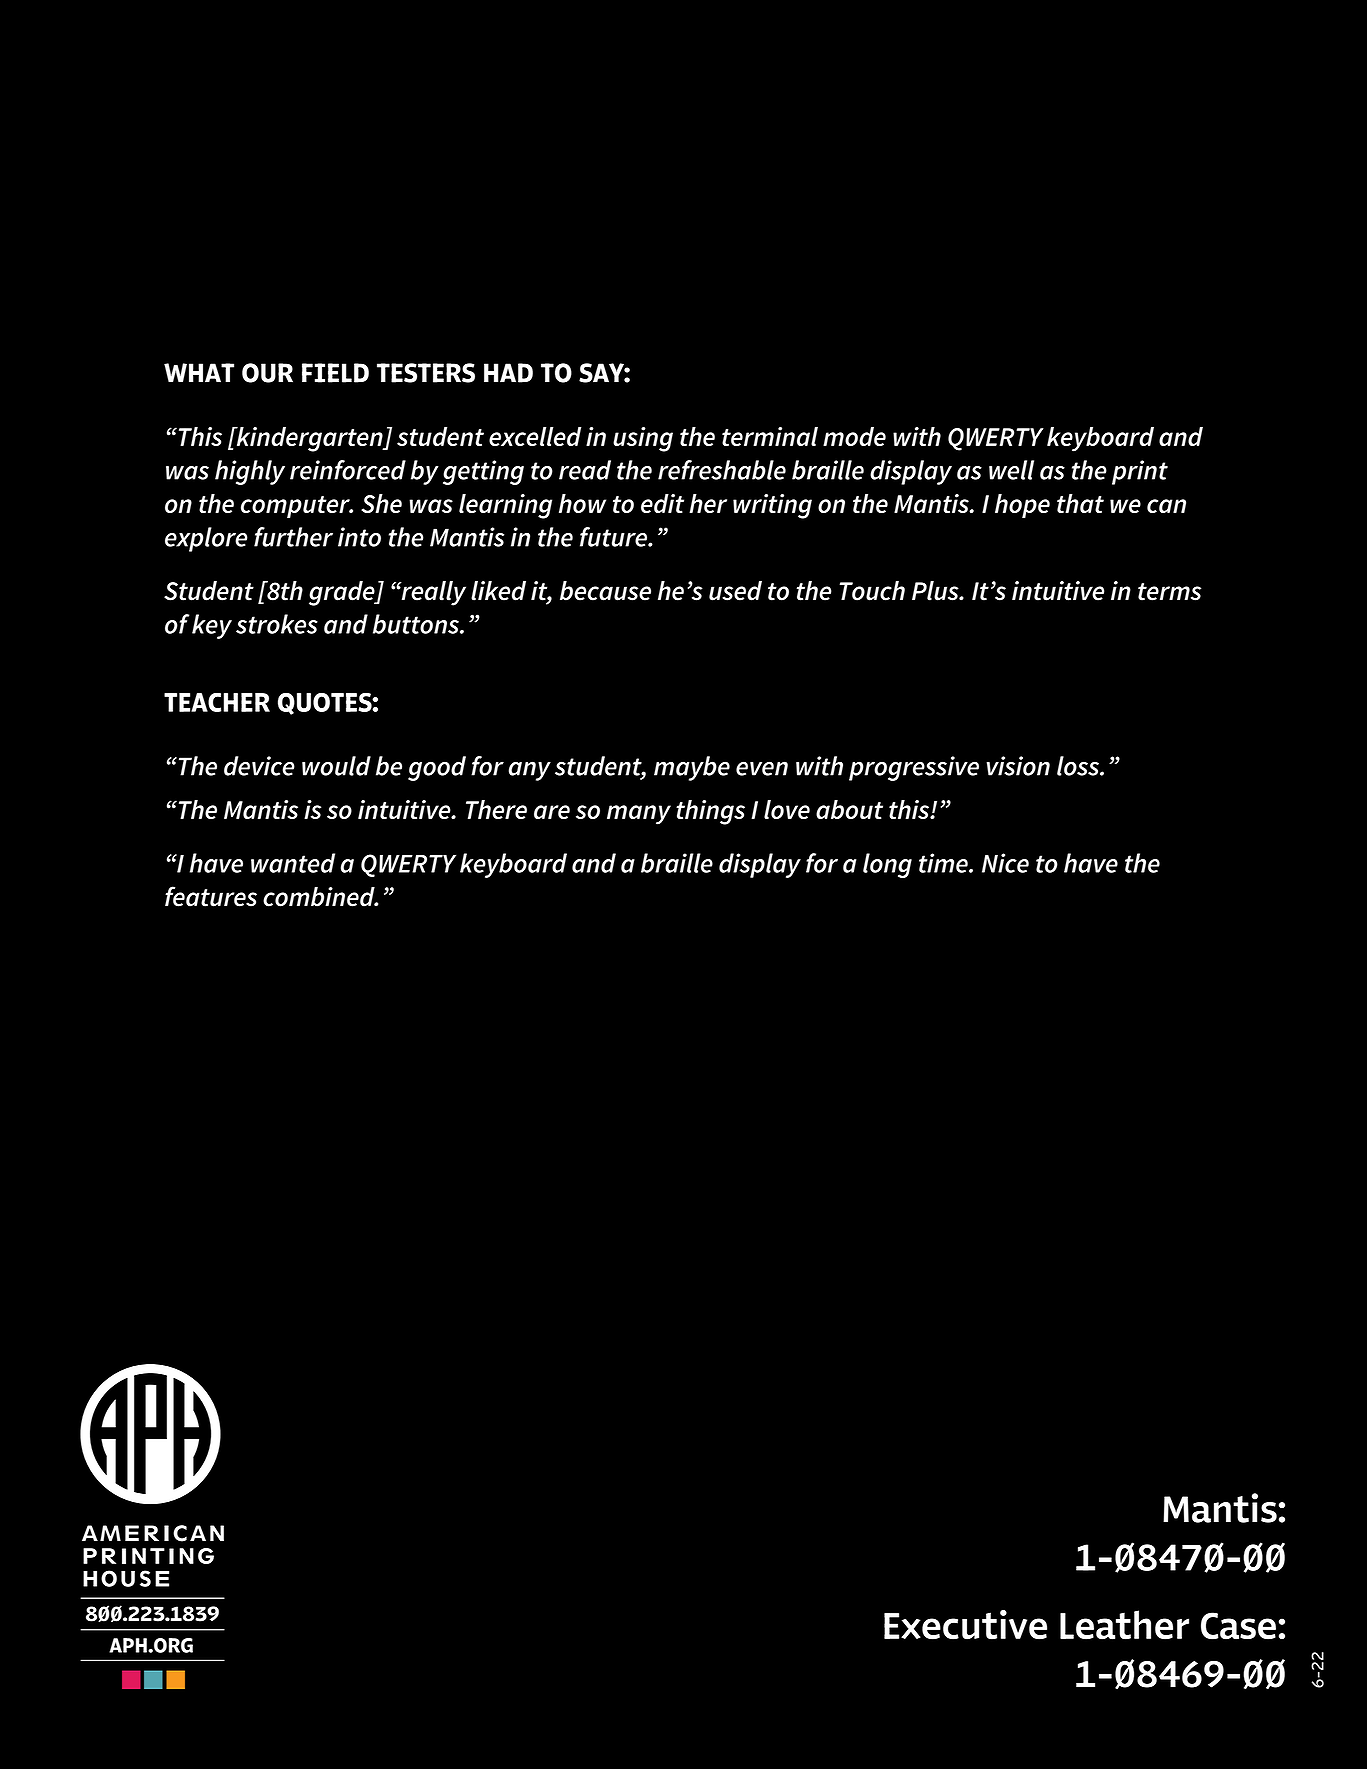  I want to click on Executive, so click(965, 1625).
